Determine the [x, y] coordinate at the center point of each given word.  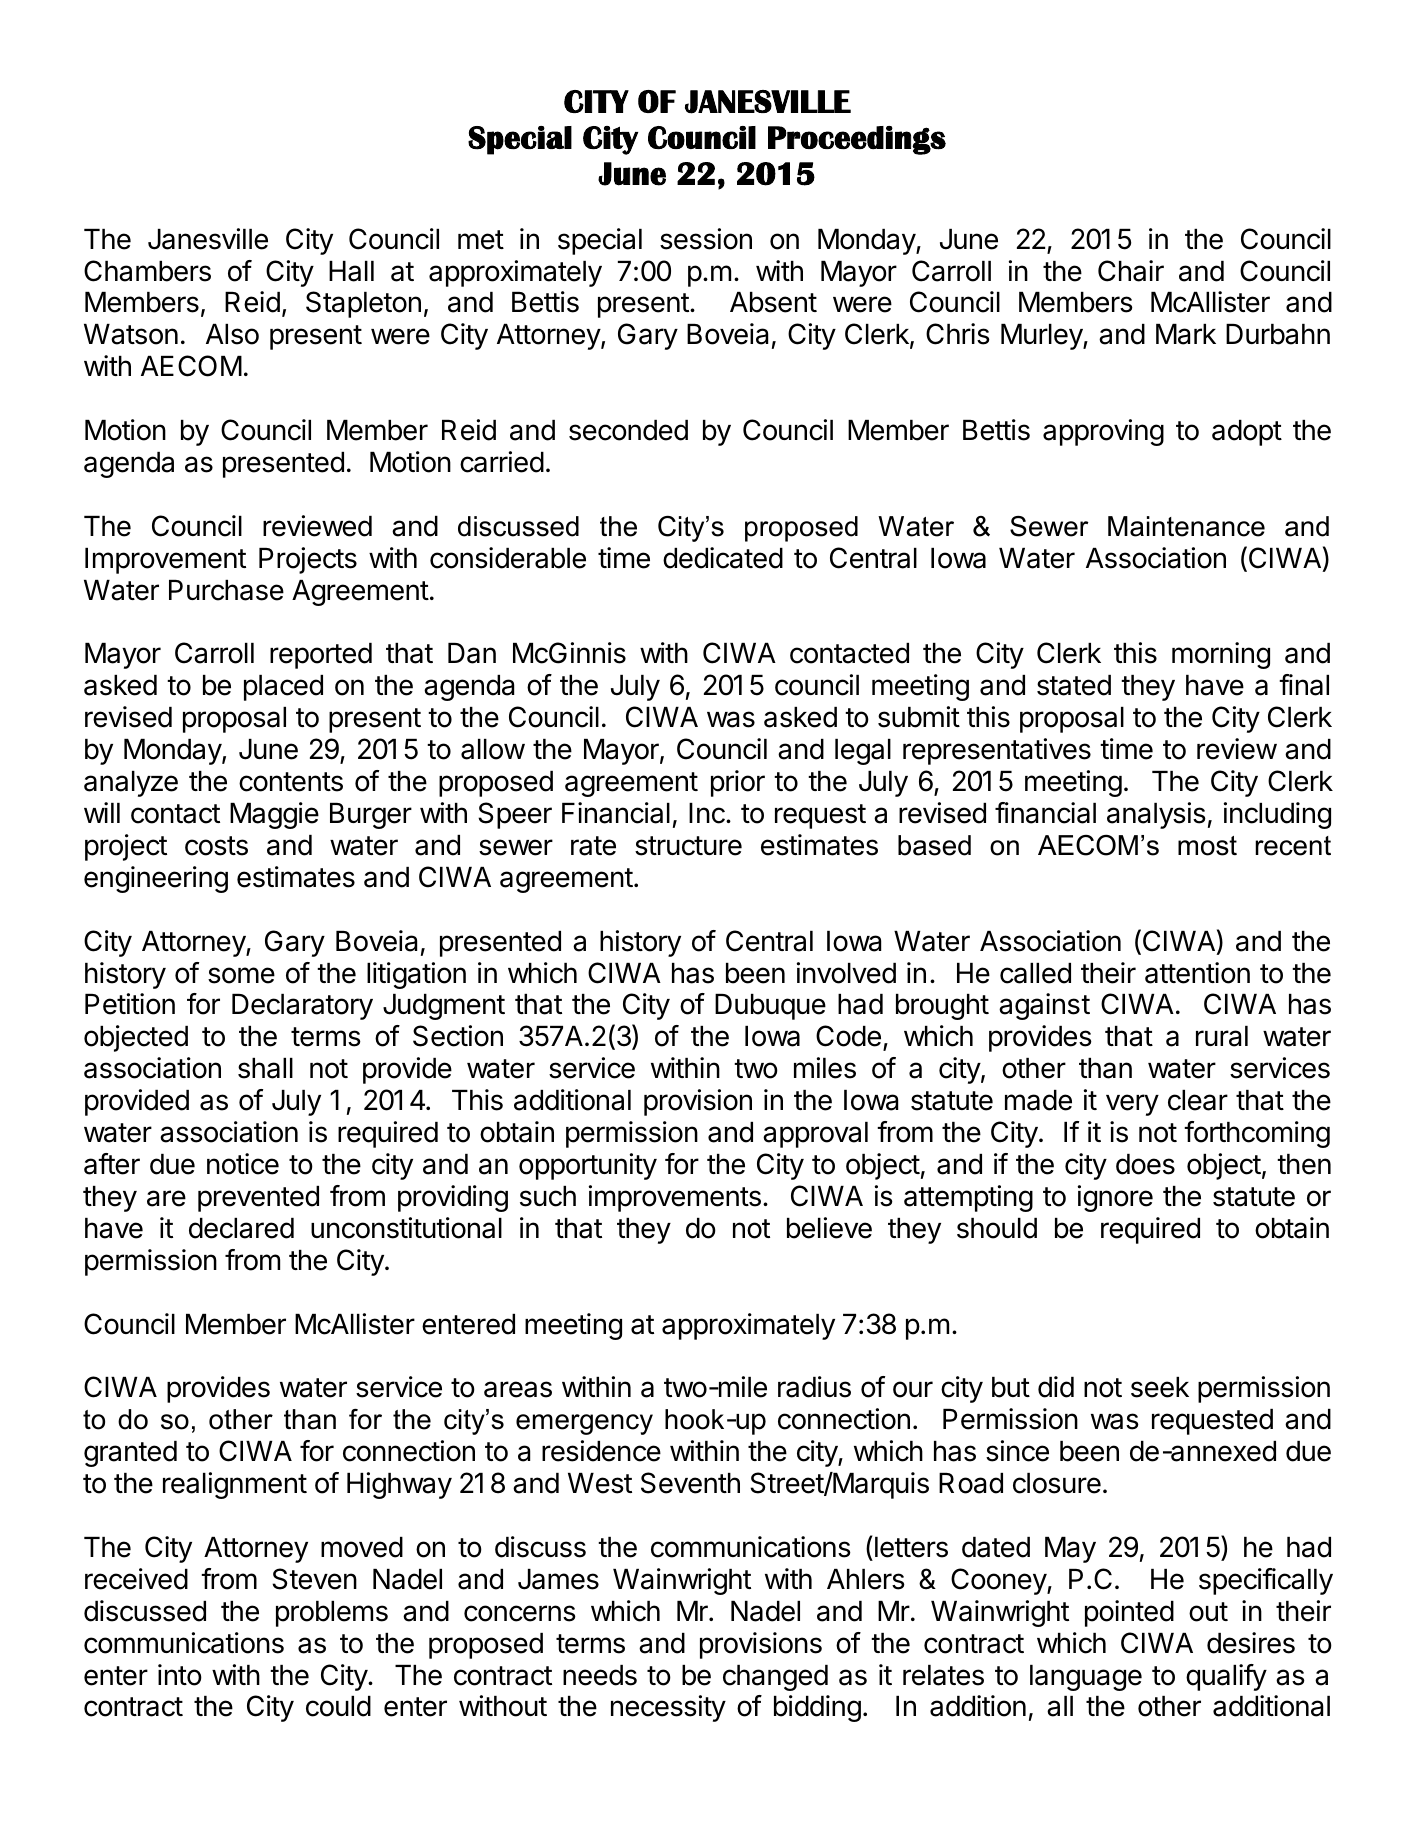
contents [291, 782]
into [180, 1675]
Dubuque [770, 1007]
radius [814, 1387]
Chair [1131, 271]
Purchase [226, 590]
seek [1160, 1387]
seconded [628, 430]
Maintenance [1186, 526]
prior [738, 783]
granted [130, 1454]
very [1132, 1105]
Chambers [147, 271]
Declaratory [302, 1007]
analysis [1156, 815]
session [706, 239]
